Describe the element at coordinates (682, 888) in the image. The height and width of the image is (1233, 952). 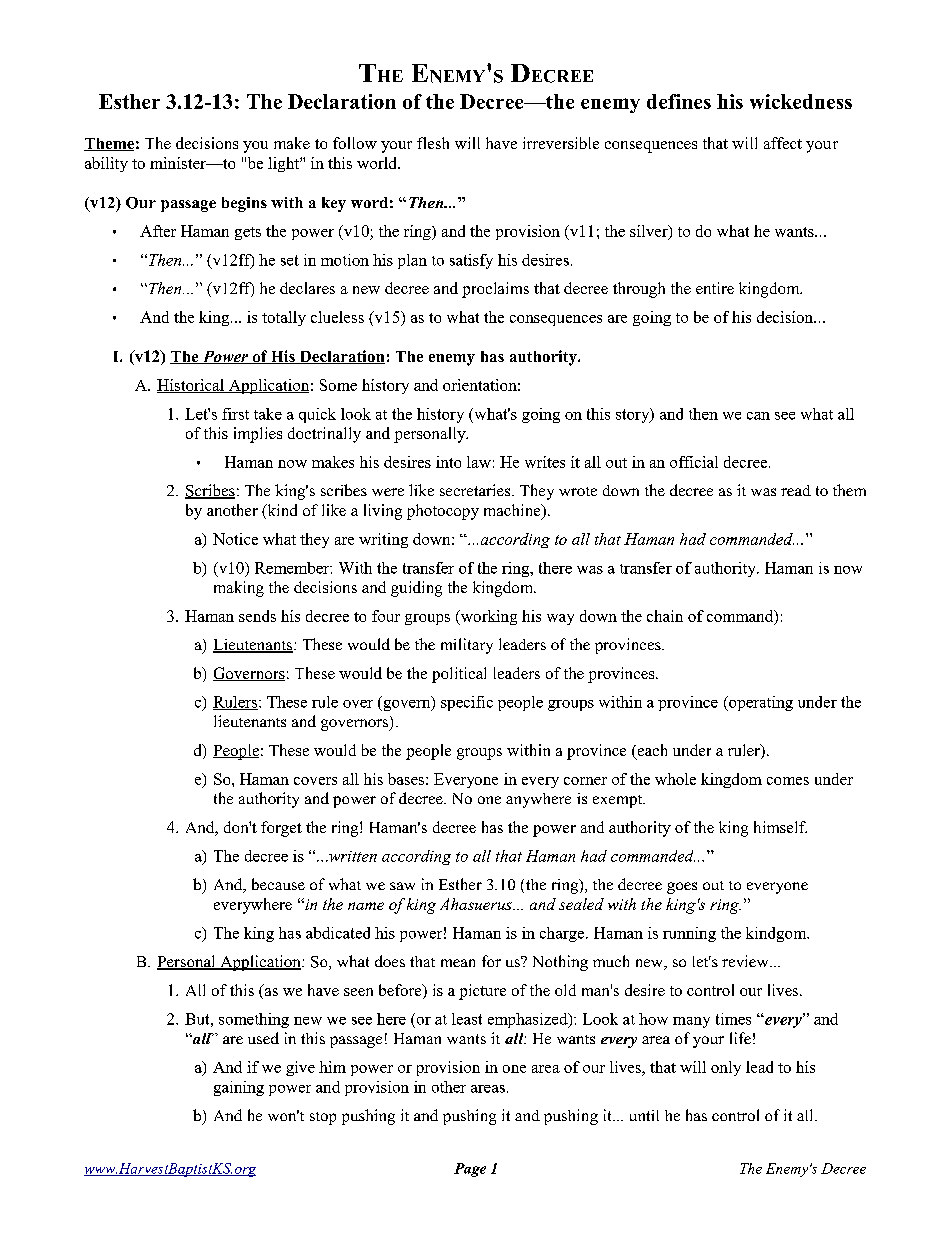
I see `goes` at that location.
